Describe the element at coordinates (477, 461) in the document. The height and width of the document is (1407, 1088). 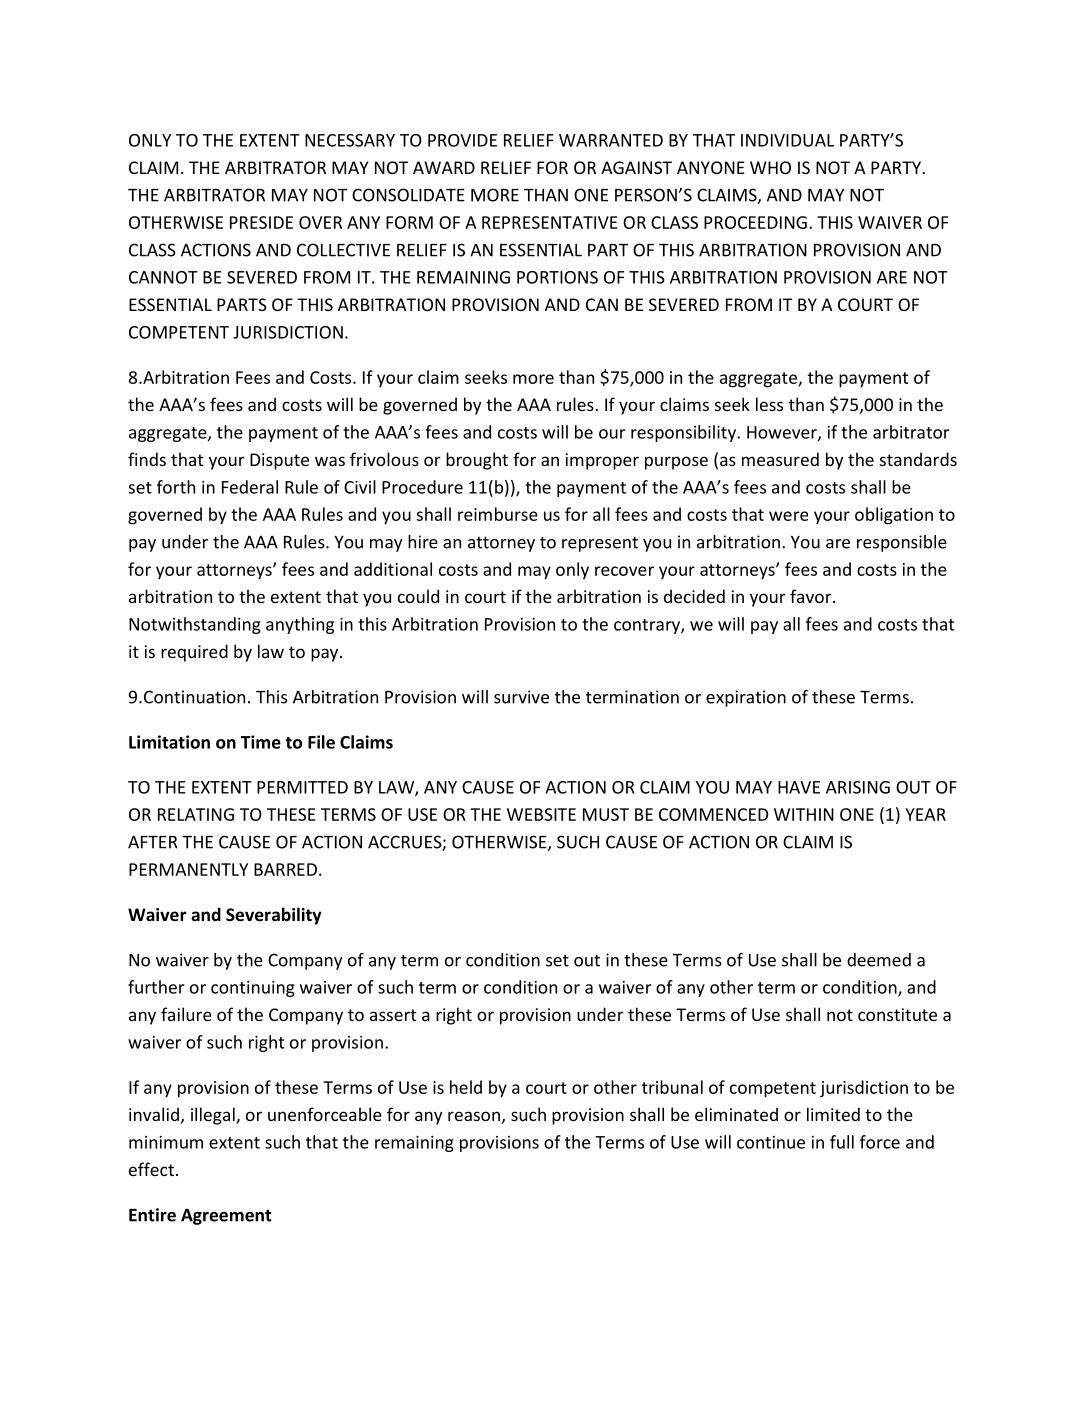
I see `brought` at that location.
